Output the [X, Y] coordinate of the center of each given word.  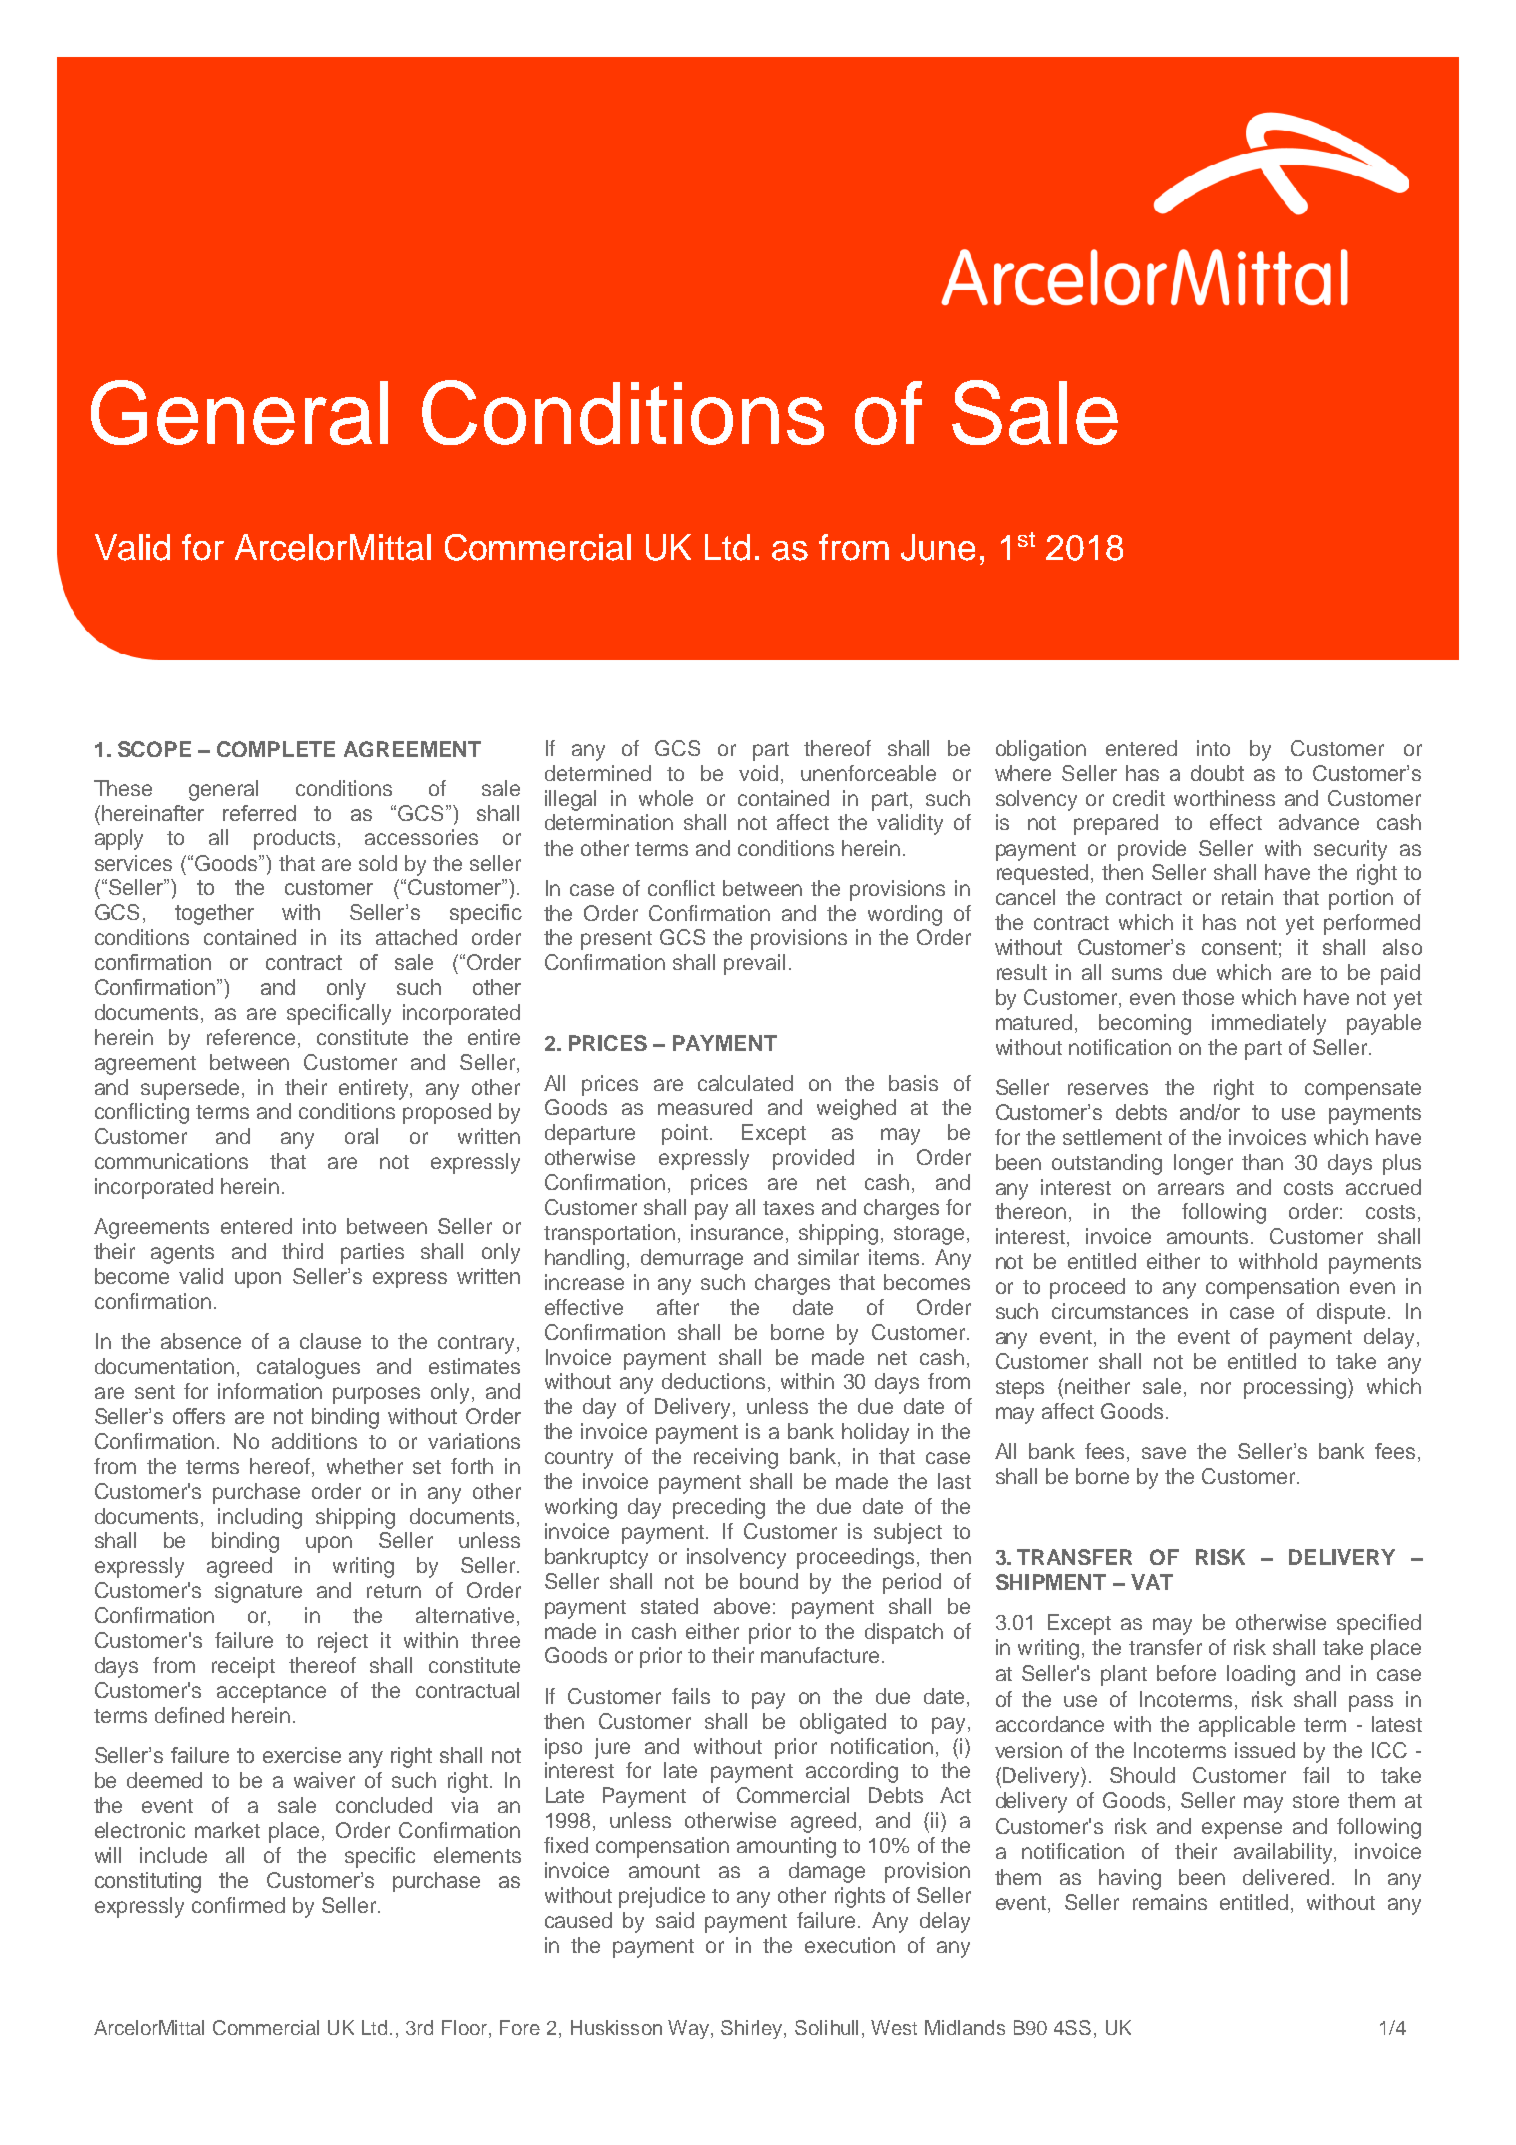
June [938, 547]
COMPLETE [276, 749]
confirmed [238, 1905]
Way [690, 2029]
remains [1170, 1902]
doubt [1217, 773]
